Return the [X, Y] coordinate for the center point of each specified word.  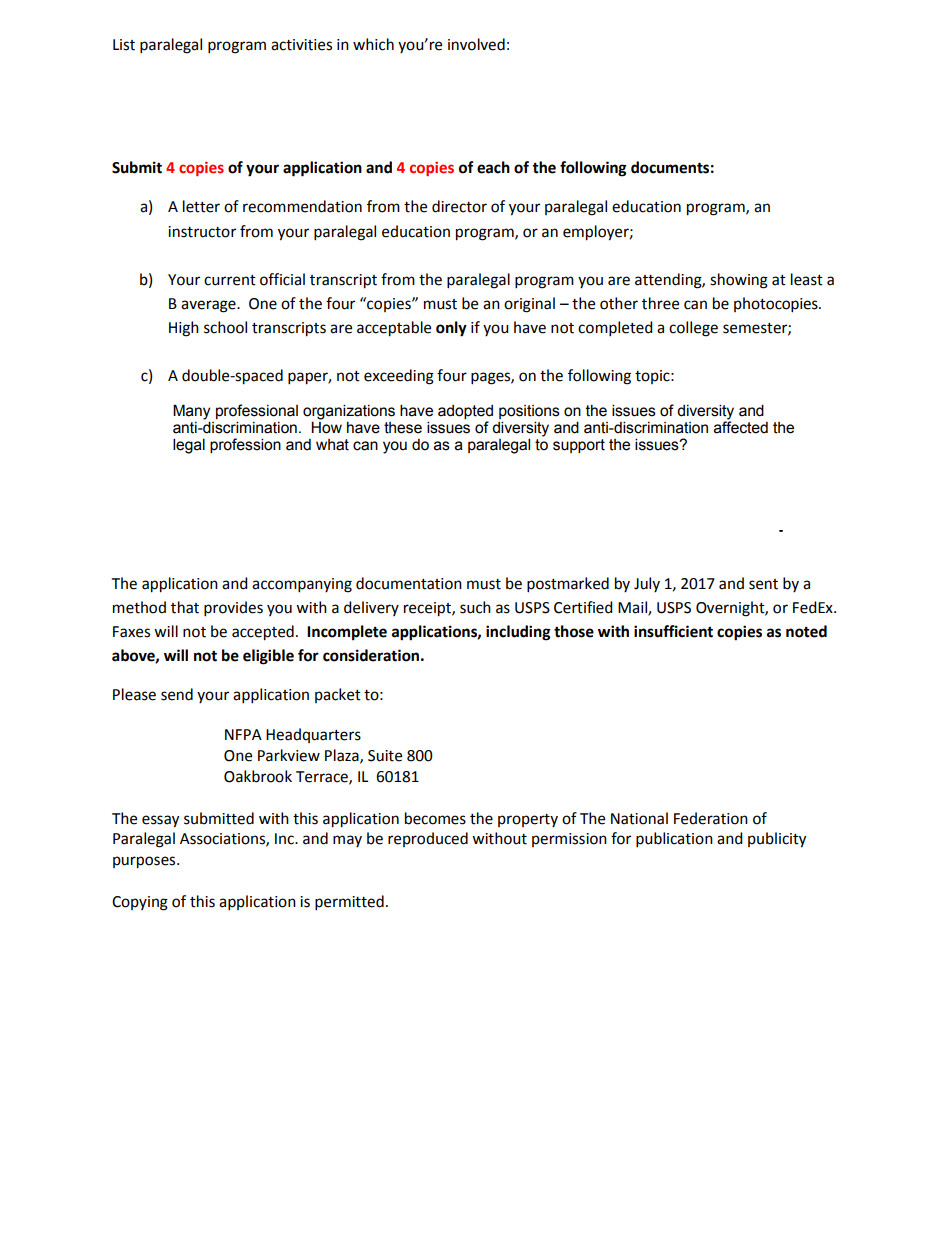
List [124, 45]
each [493, 167]
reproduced [428, 839]
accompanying [302, 585]
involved [476, 44]
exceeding [399, 377]
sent [763, 584]
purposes [145, 862]
